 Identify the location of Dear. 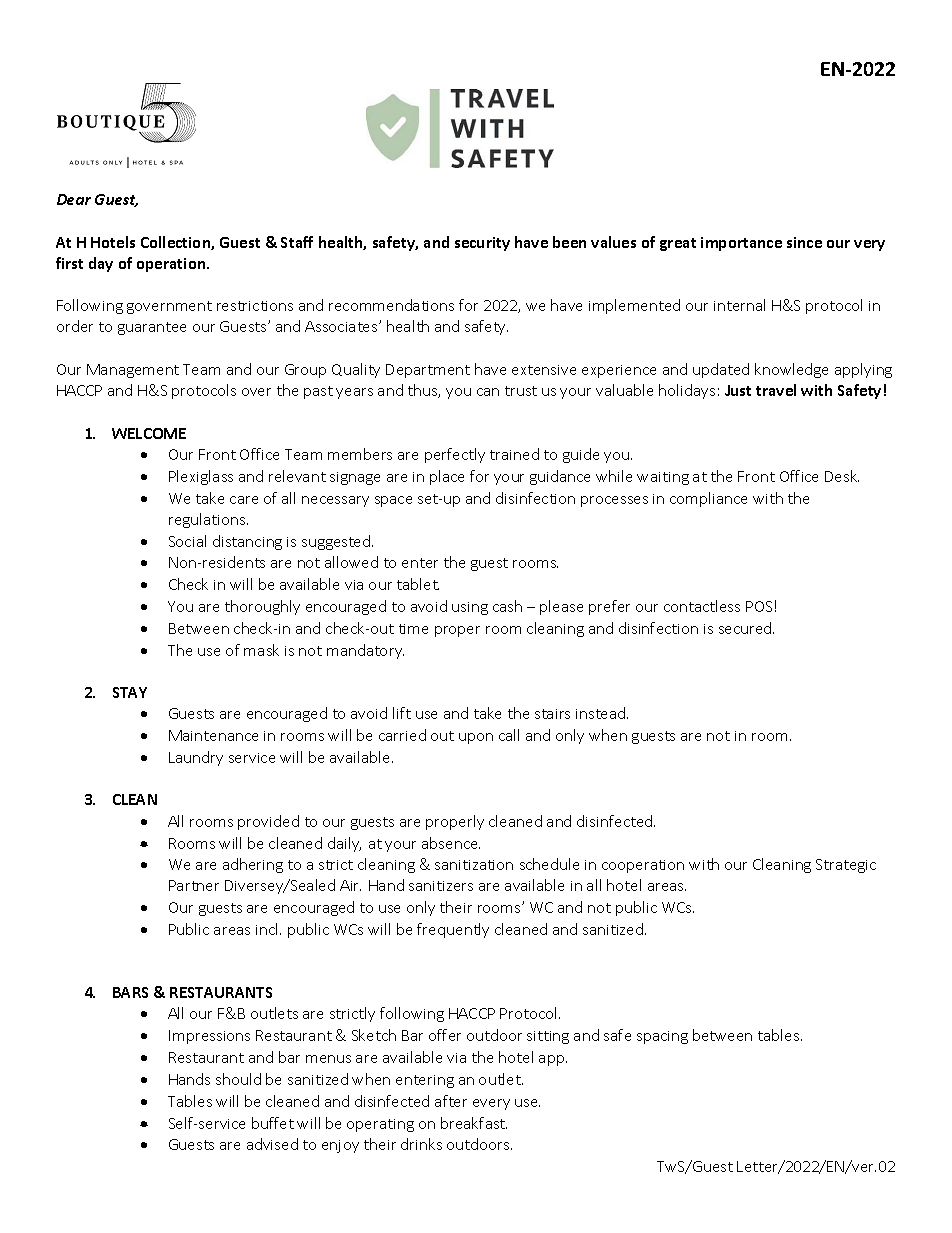
(74, 199).
